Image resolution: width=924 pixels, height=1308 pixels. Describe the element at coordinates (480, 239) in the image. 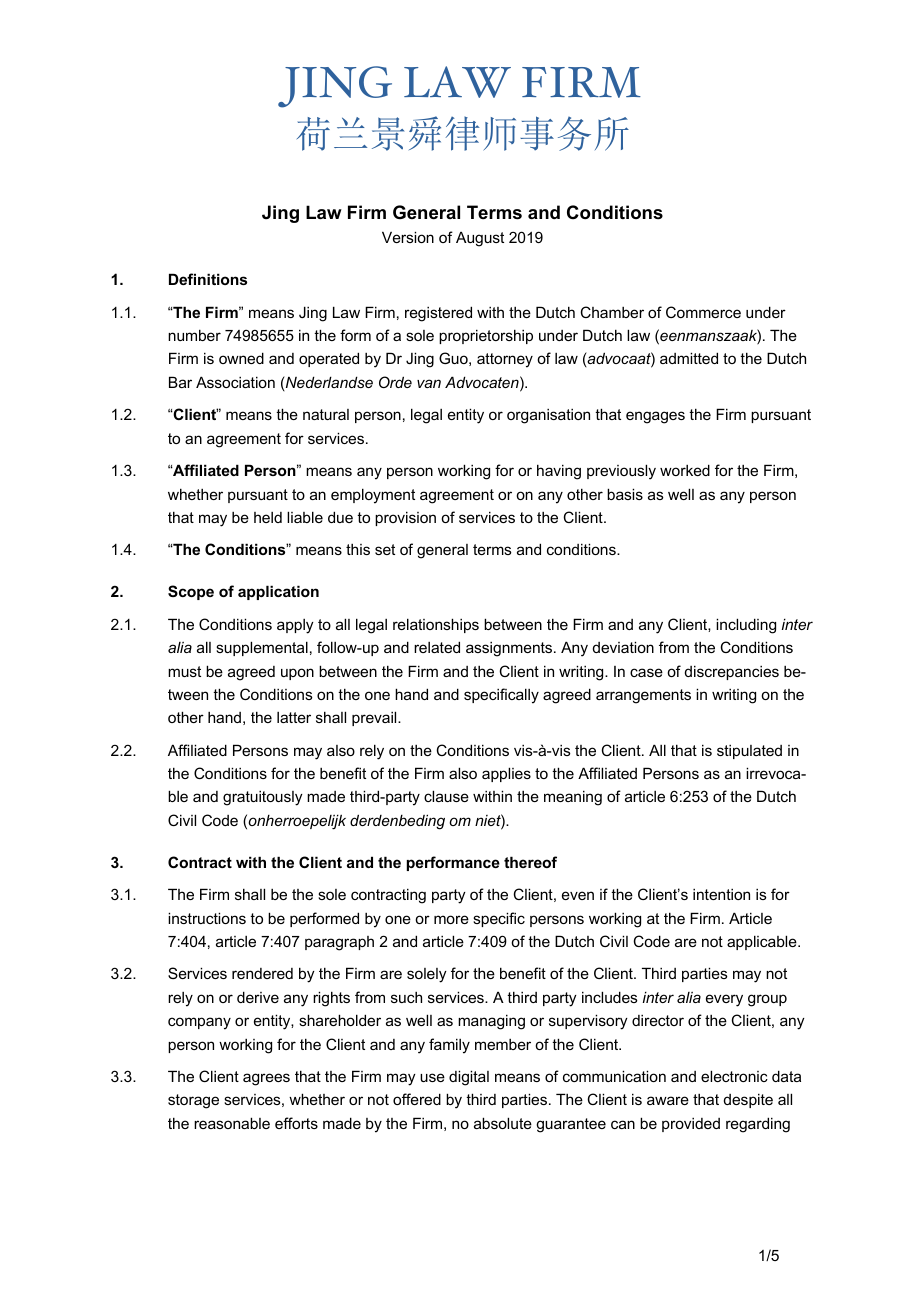

I see `August` at that location.
